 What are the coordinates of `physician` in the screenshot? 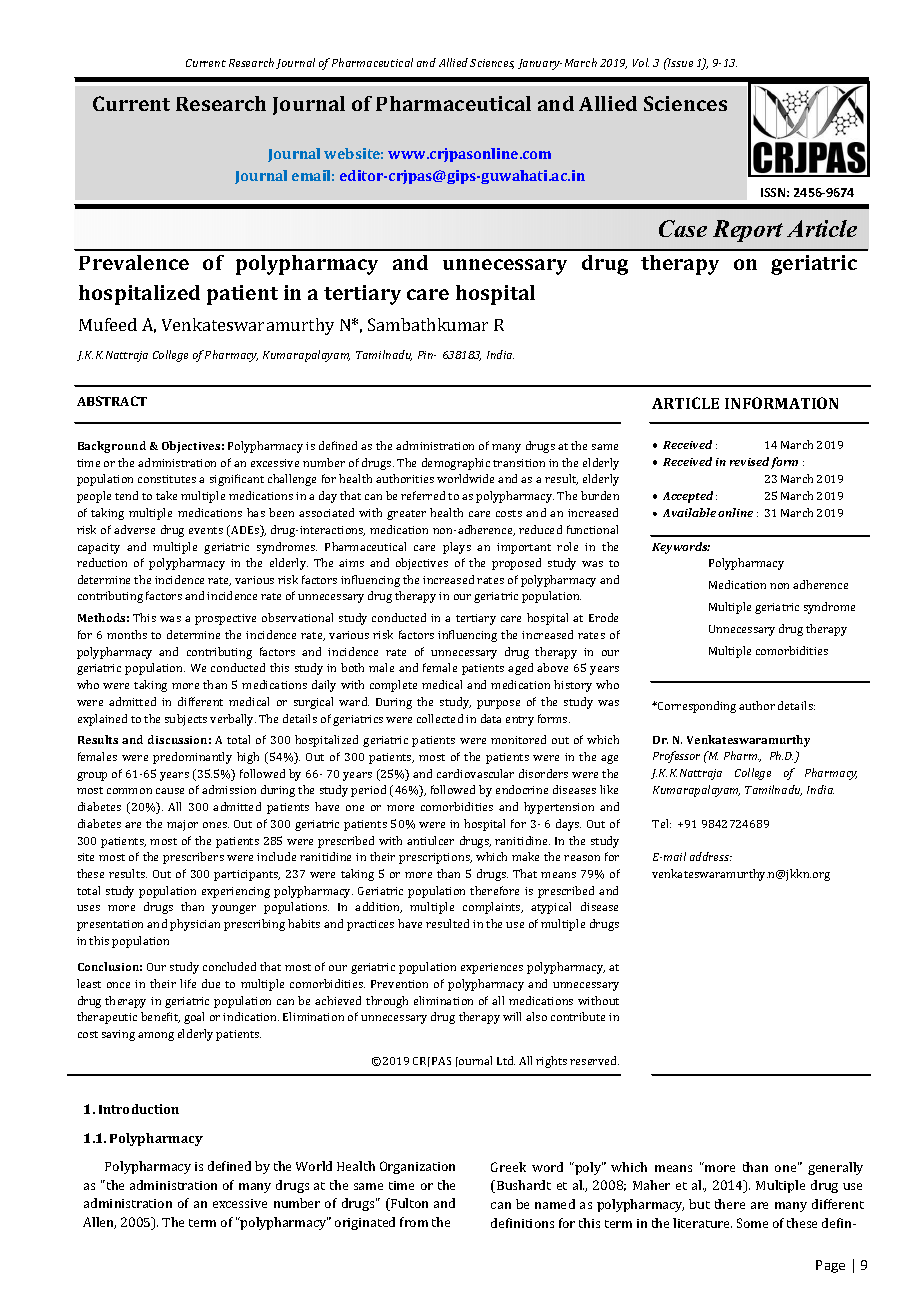 It's located at (195, 925).
